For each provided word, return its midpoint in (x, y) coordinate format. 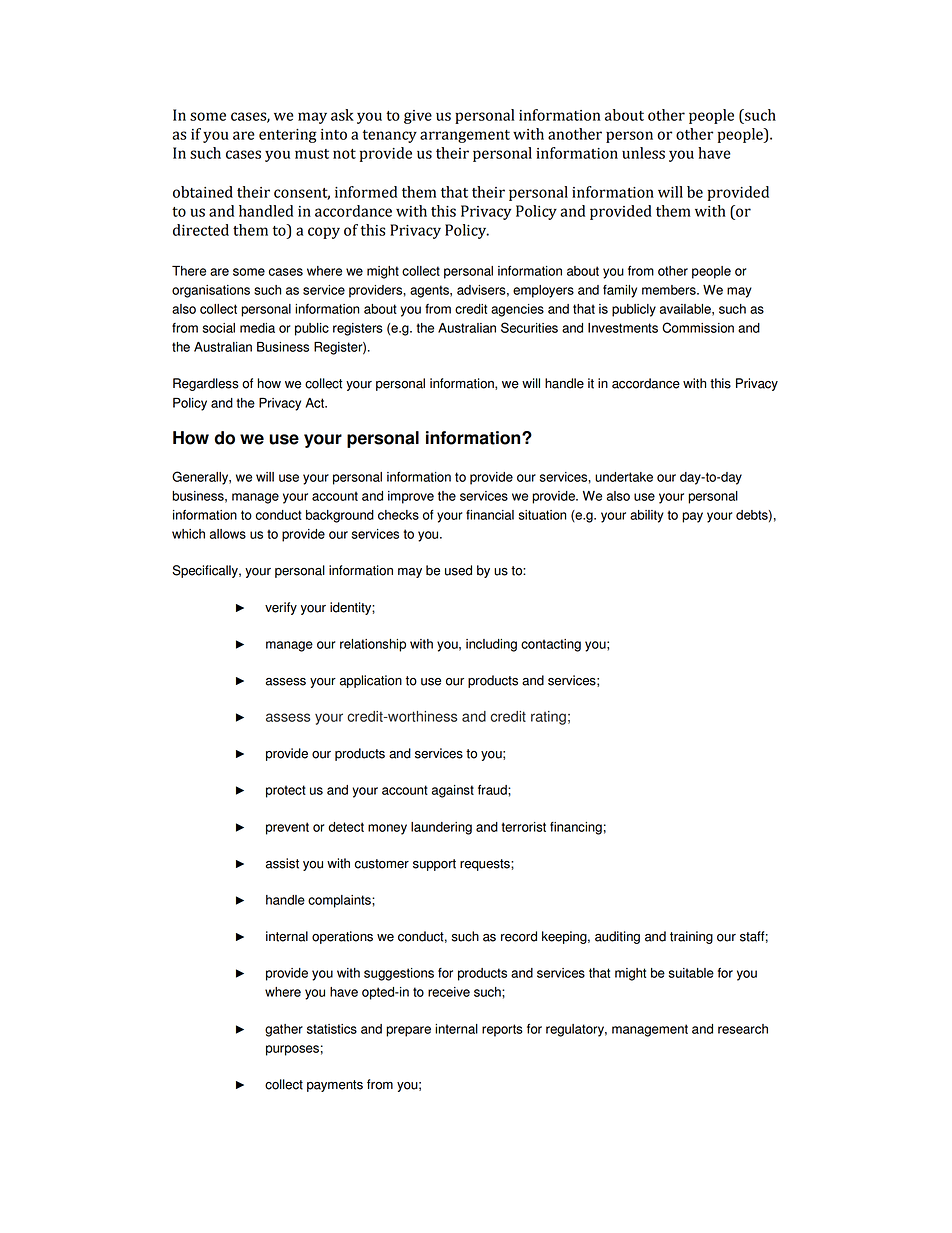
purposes (292, 1050)
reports (502, 1030)
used (458, 570)
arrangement (465, 136)
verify (281, 608)
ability (647, 516)
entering (288, 136)
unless (643, 153)
